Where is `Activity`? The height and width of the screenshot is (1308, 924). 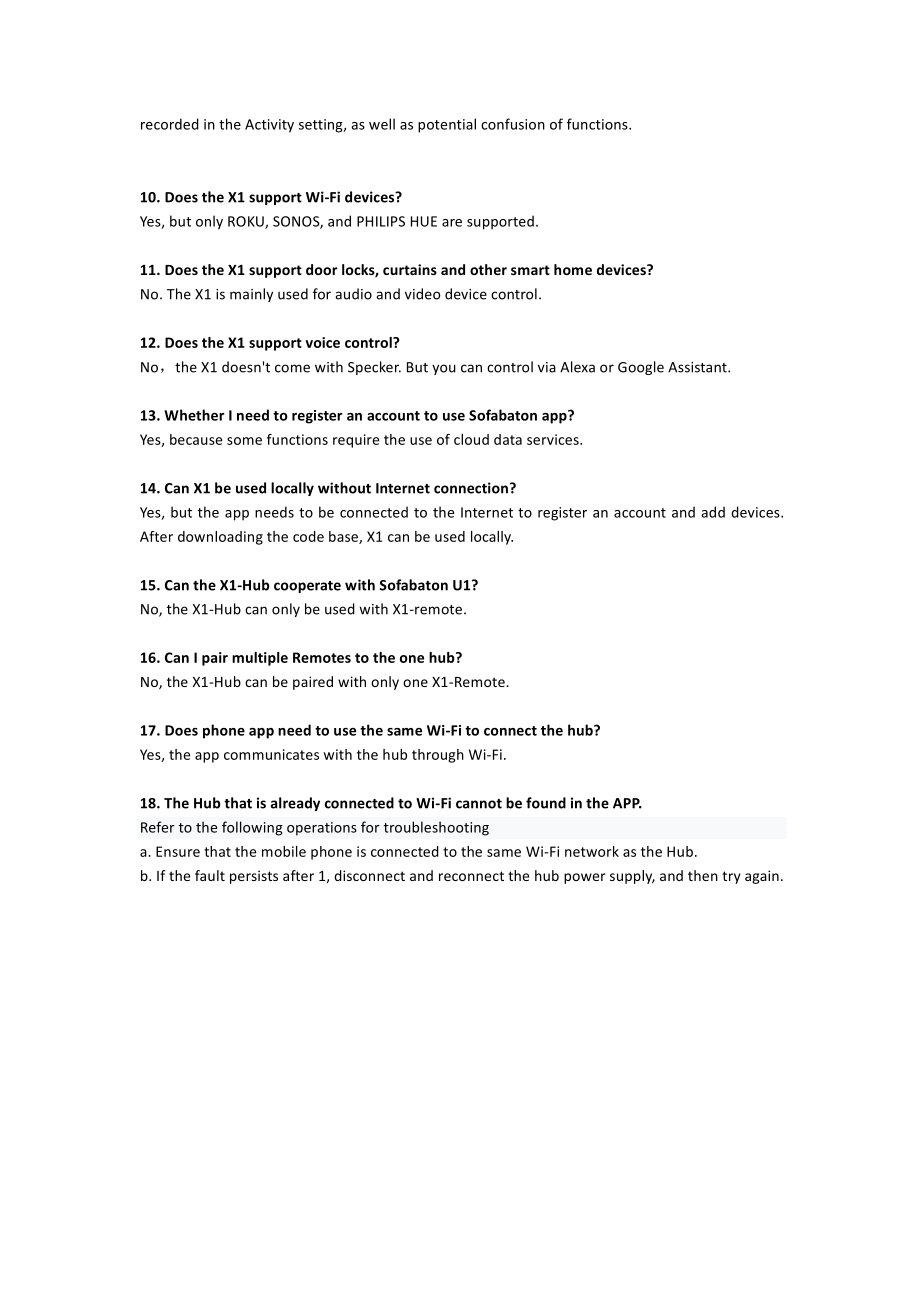
Activity is located at coordinates (269, 126).
